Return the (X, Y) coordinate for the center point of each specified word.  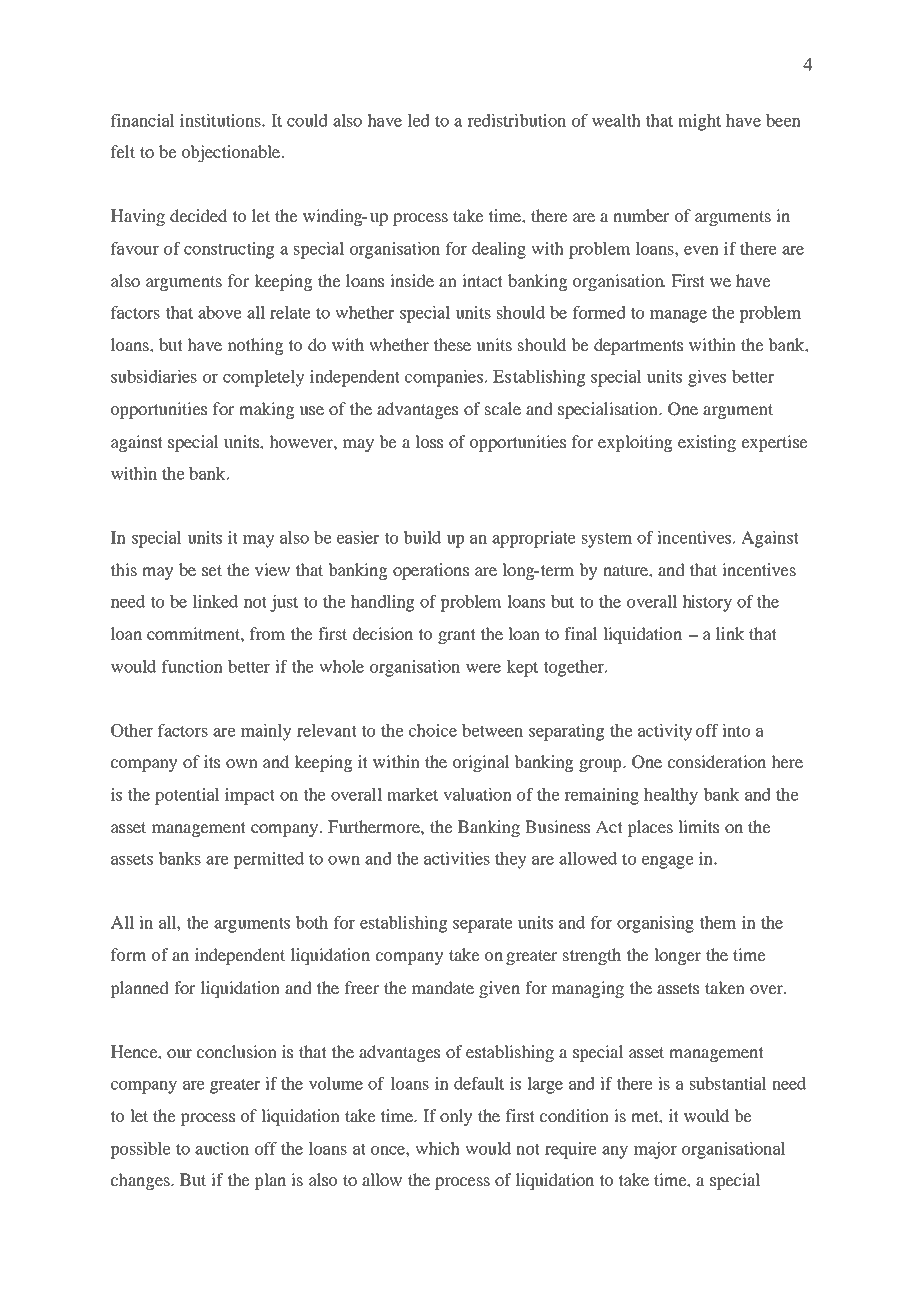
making (266, 410)
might (699, 122)
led (419, 120)
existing (707, 443)
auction (222, 1148)
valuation (477, 794)
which (437, 1148)
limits (698, 826)
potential (187, 796)
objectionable (232, 153)
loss (429, 441)
